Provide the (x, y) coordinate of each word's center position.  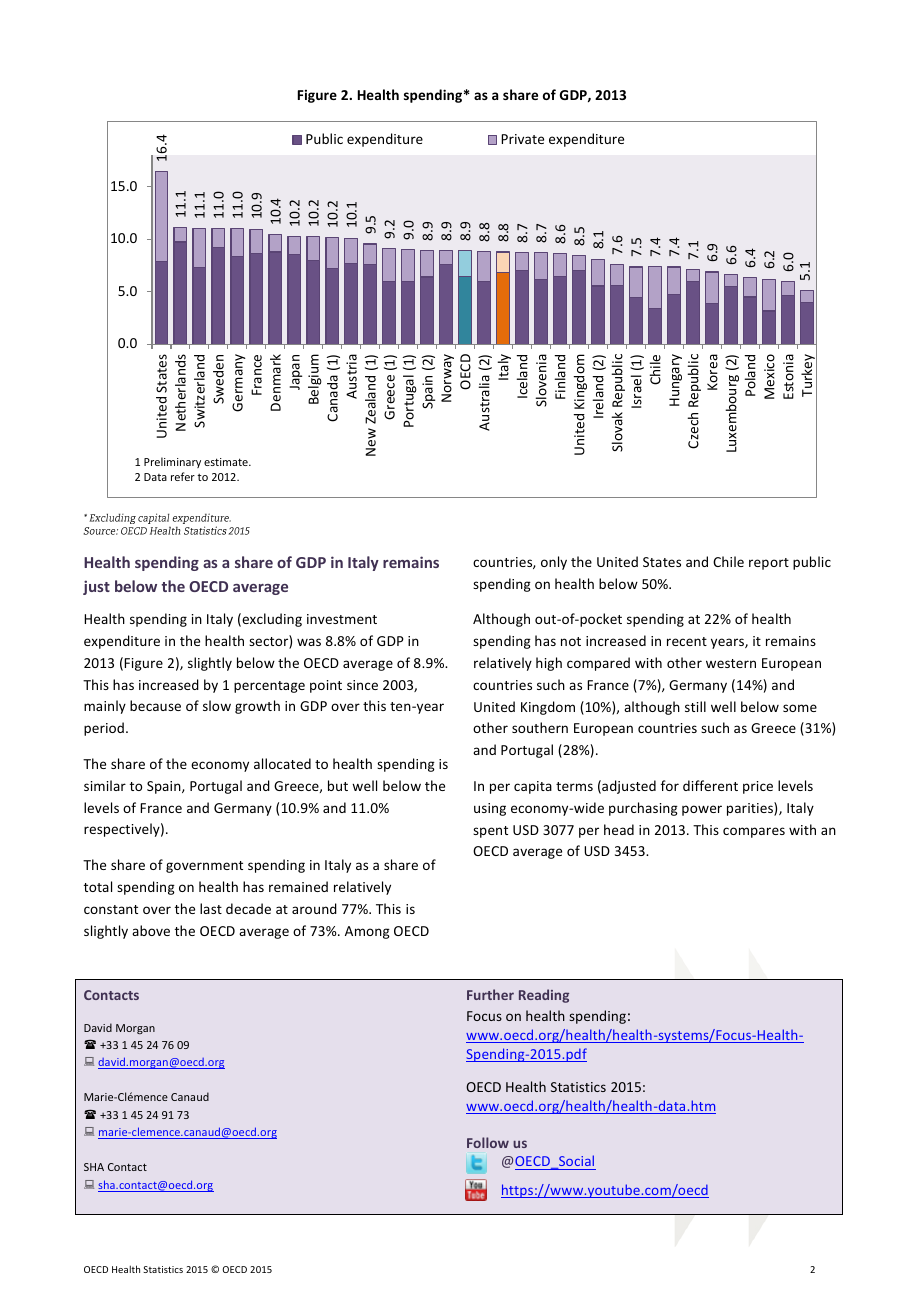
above (151, 930)
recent (687, 641)
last (211, 908)
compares (754, 832)
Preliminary (172, 462)
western (731, 663)
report (769, 564)
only (554, 563)
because (155, 705)
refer (183, 476)
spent (490, 832)
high (549, 664)
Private (522, 139)
